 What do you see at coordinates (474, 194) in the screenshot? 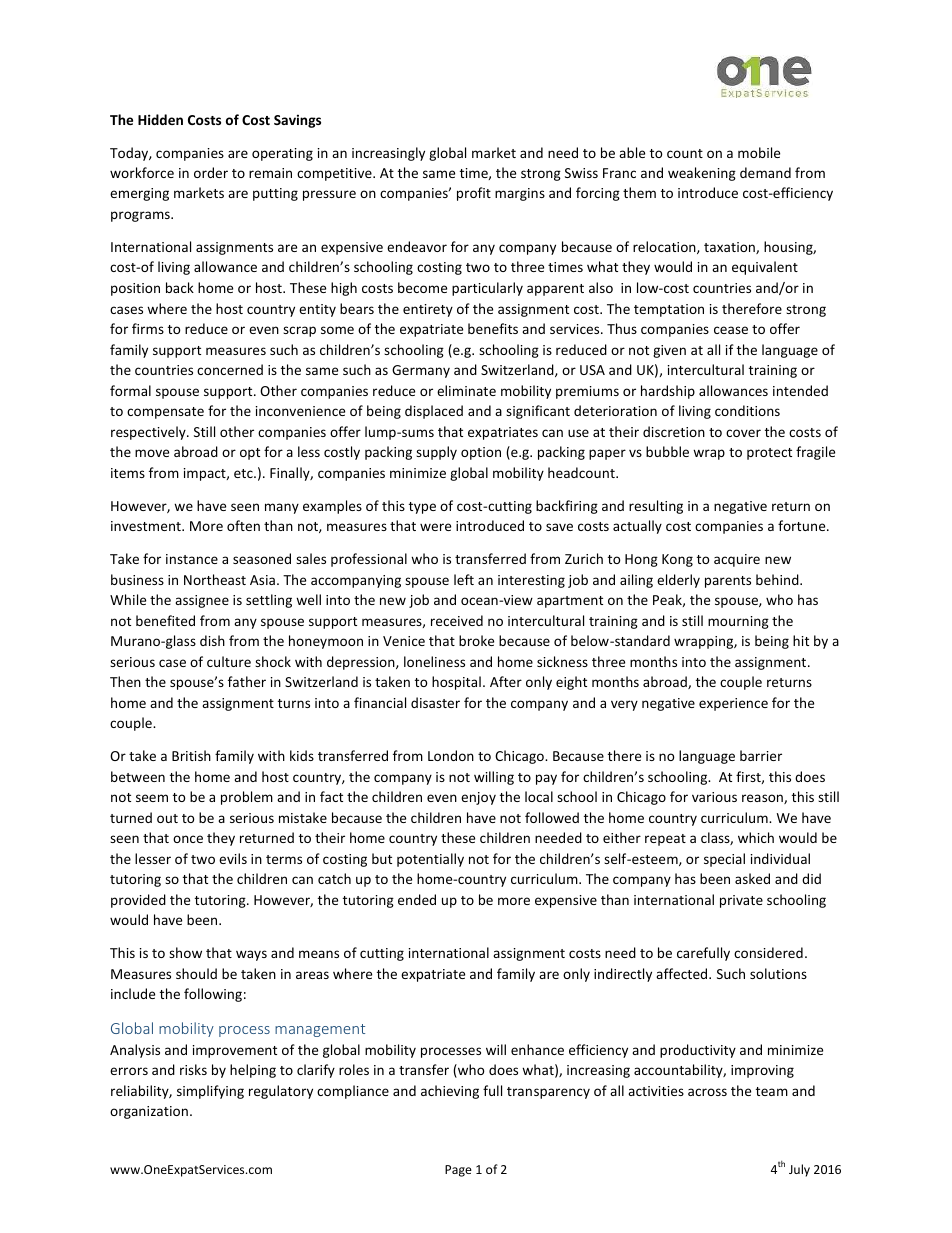
I see `profit` at bounding box center [474, 194].
